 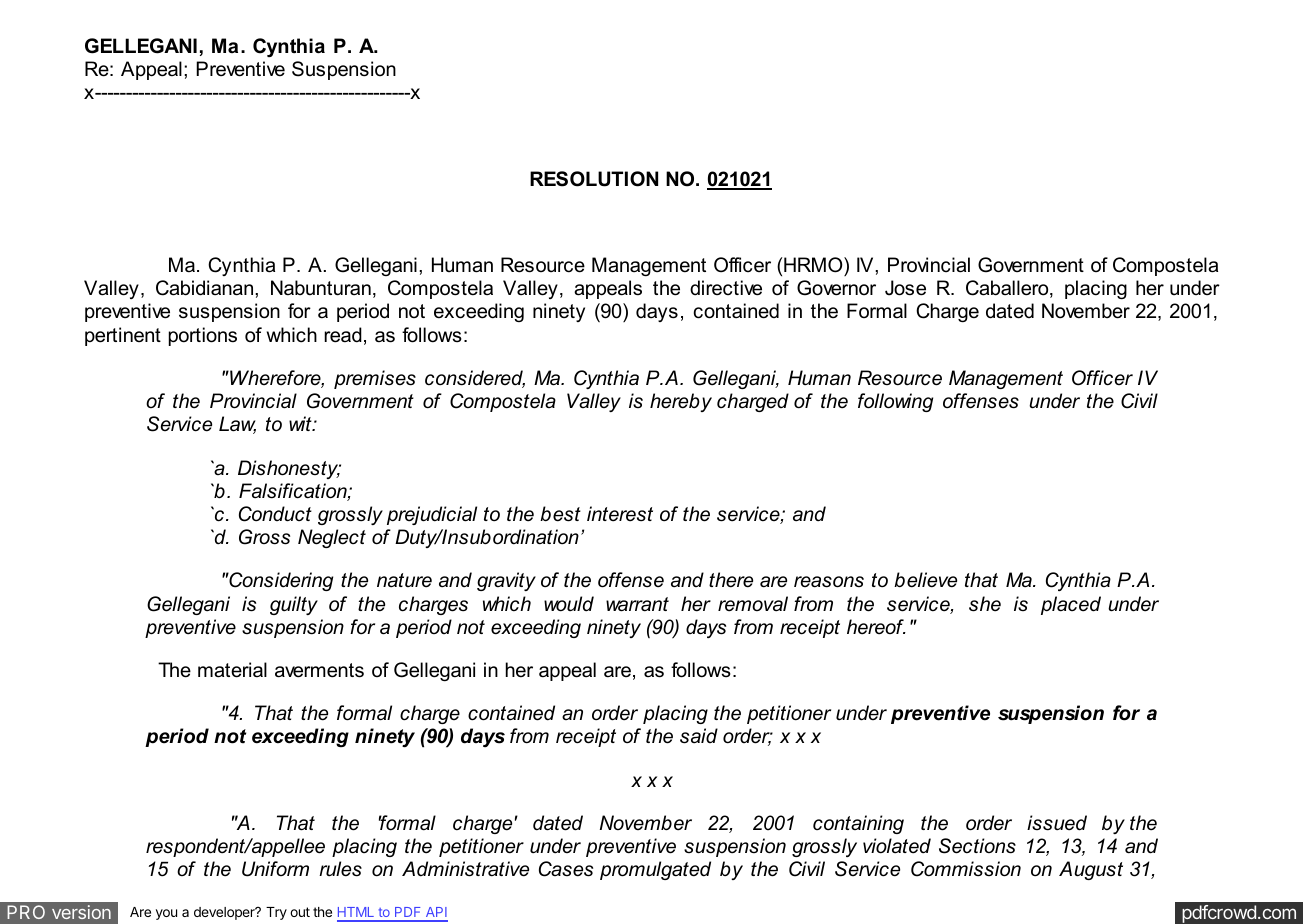 I want to click on Conduct, so click(x=275, y=514).
